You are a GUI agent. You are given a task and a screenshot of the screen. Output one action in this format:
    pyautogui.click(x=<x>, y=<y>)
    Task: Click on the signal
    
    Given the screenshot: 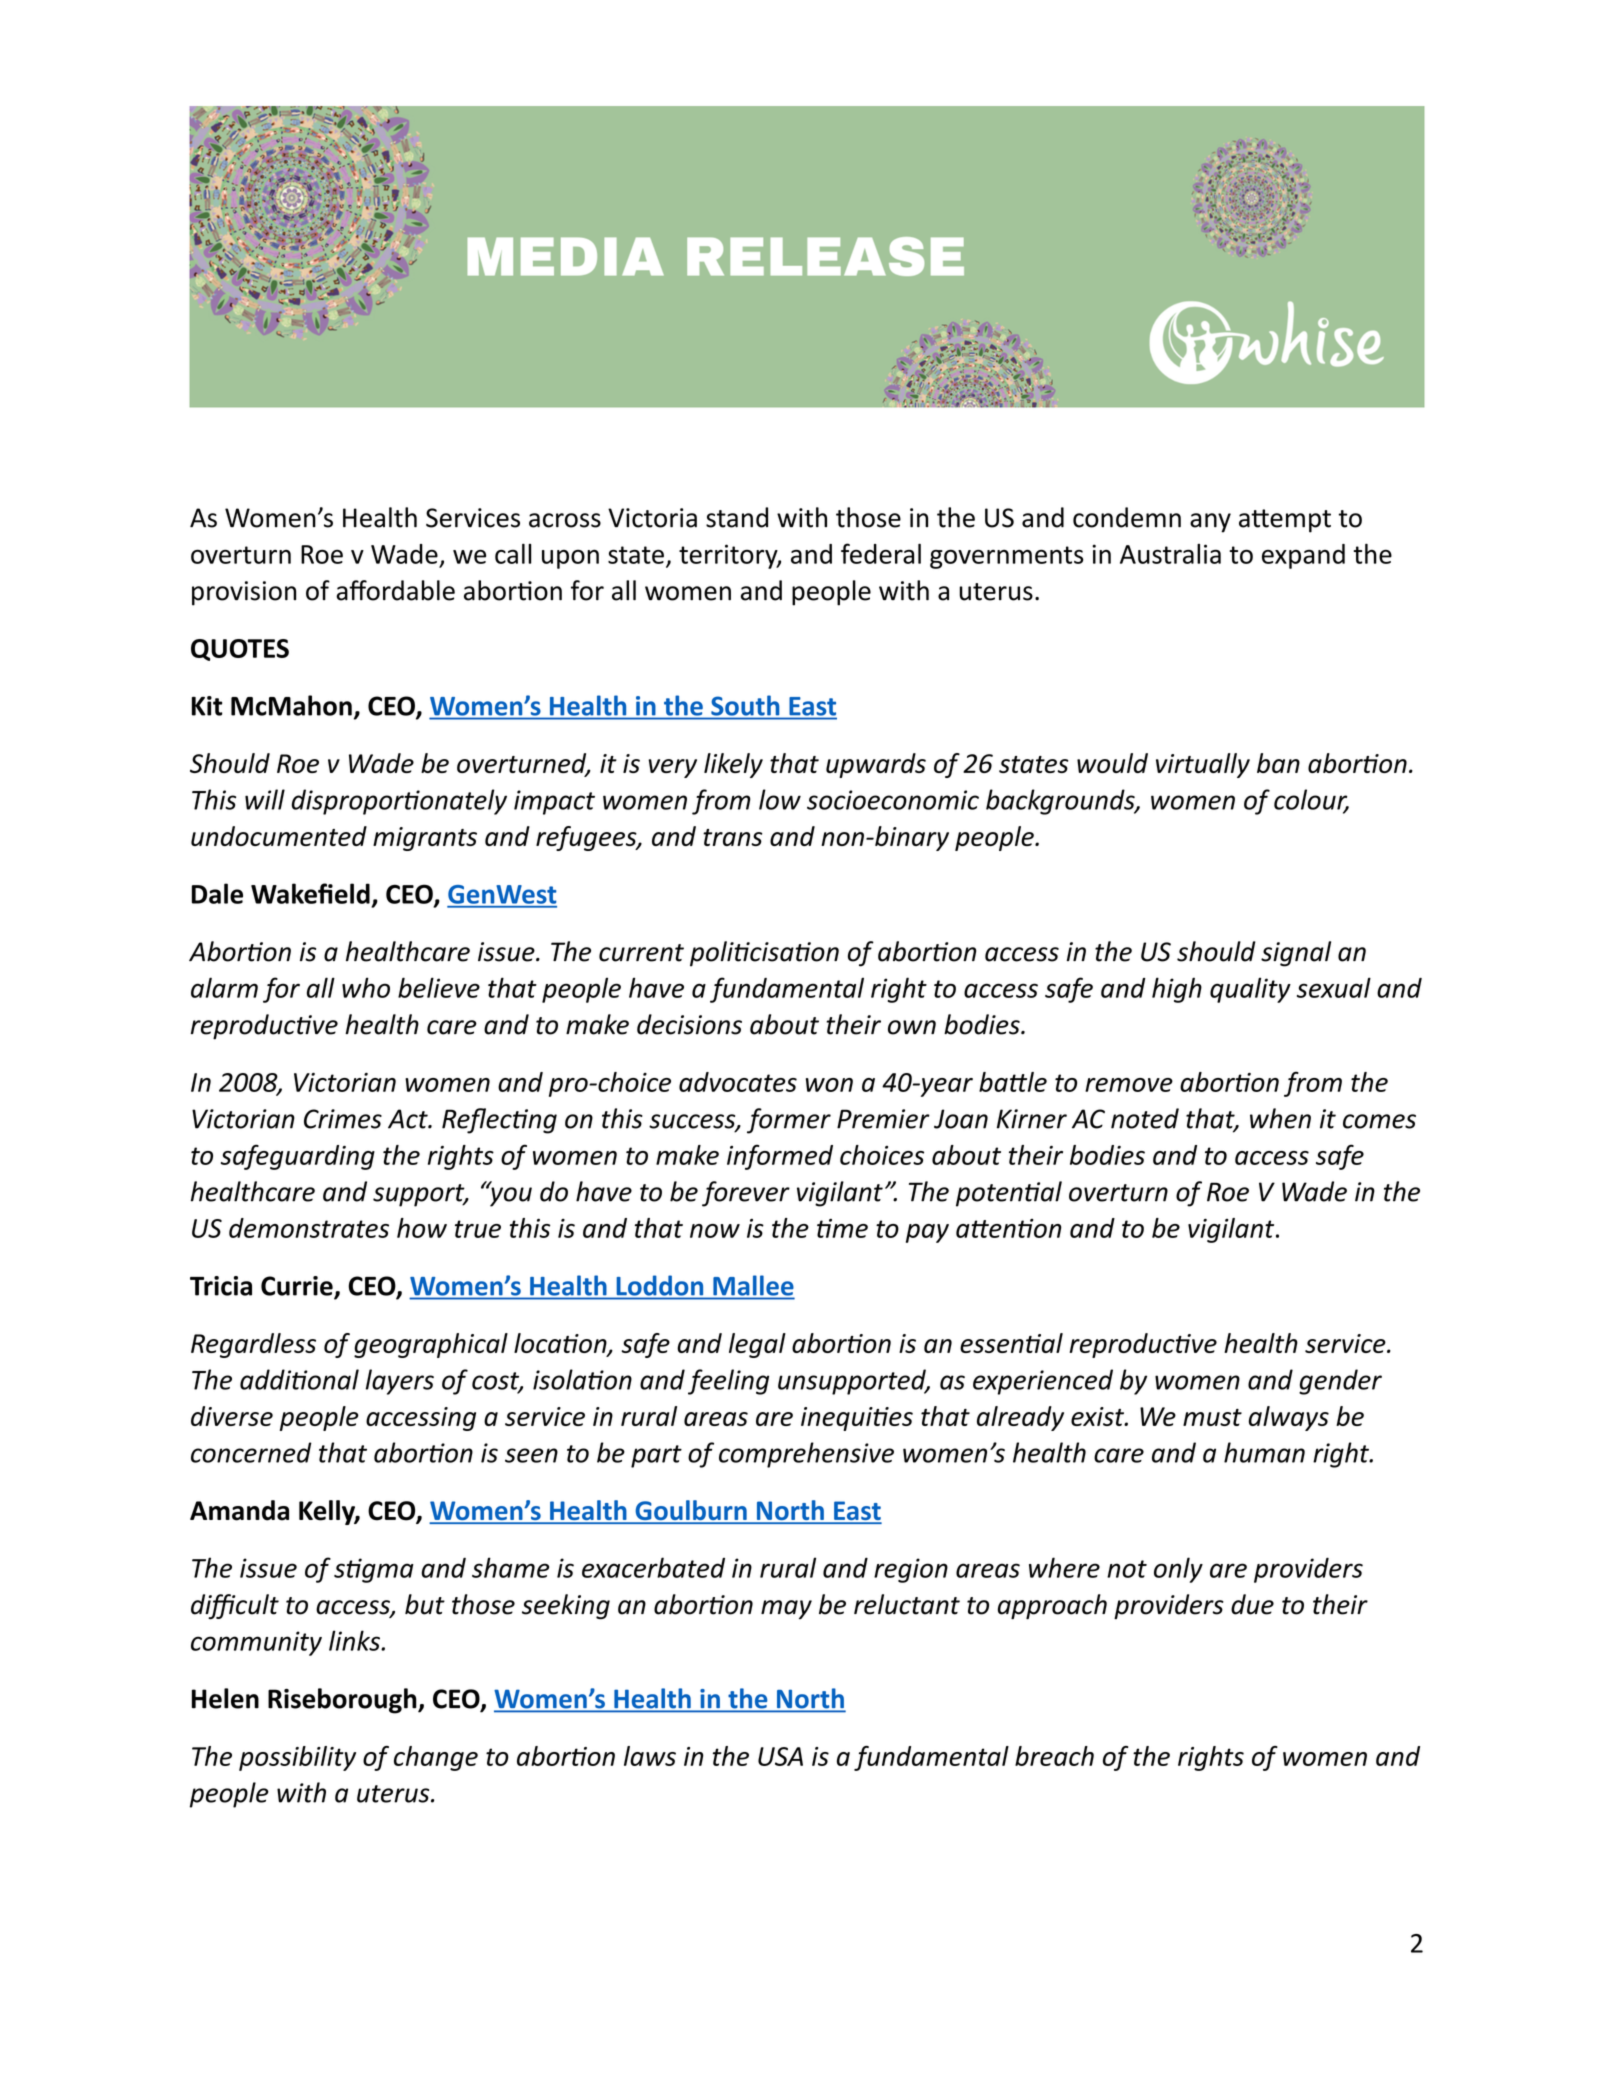 What is the action you would take?
    pyautogui.click(x=1296, y=954)
